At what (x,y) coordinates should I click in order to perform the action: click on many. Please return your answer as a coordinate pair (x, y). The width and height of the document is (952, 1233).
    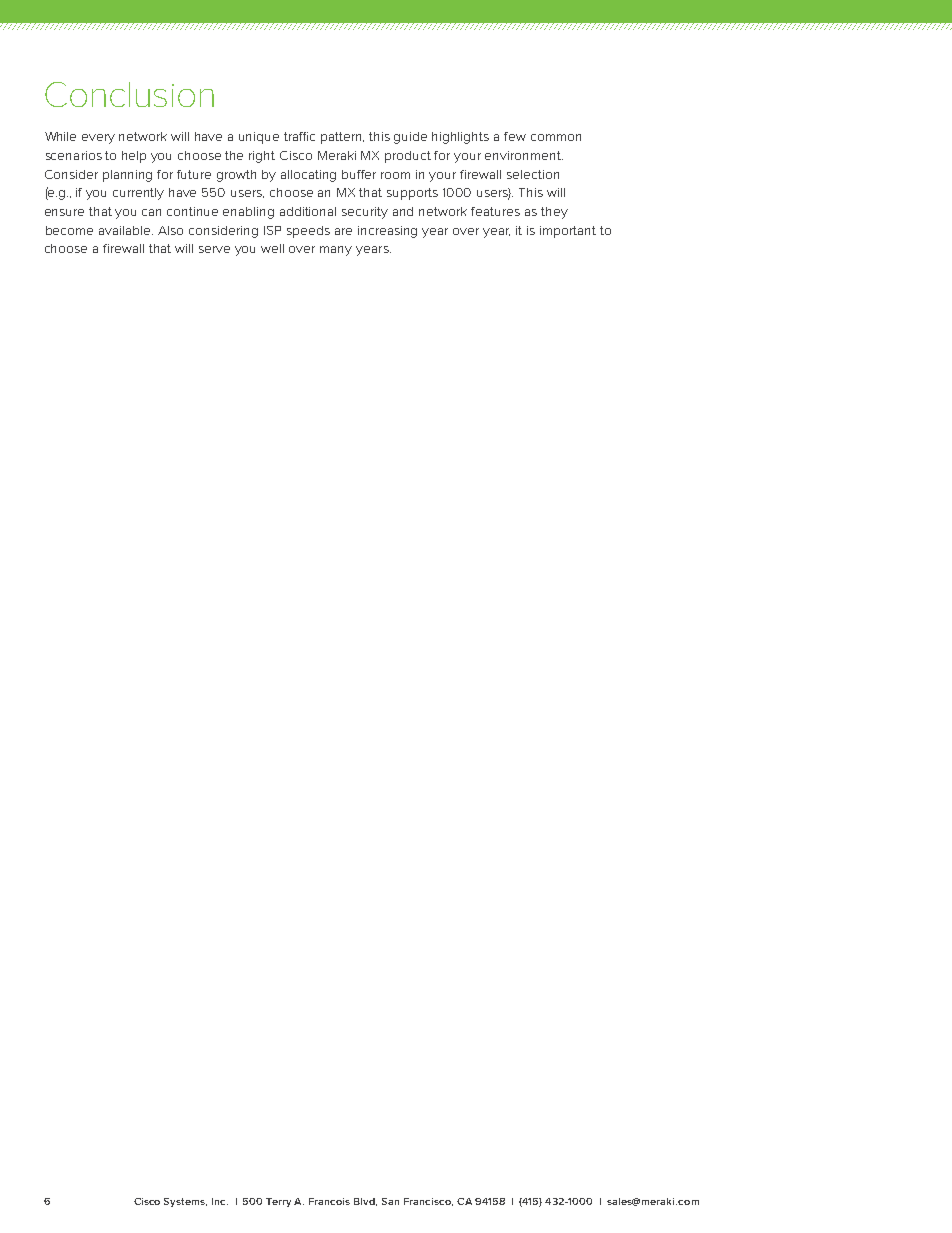
    Looking at the image, I should click on (336, 251).
